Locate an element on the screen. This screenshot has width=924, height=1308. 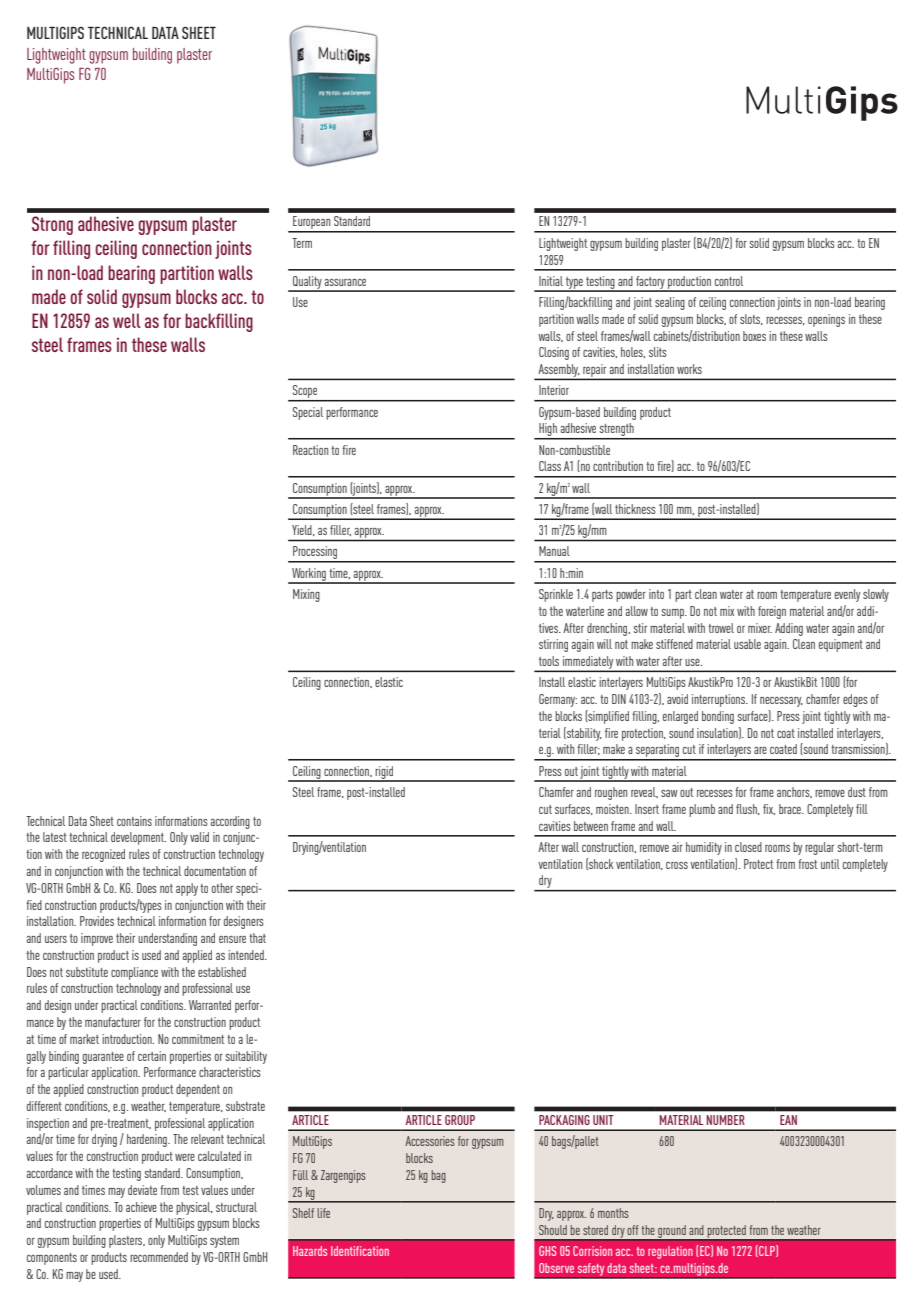
recommended is located at coordinates (159, 1257).
